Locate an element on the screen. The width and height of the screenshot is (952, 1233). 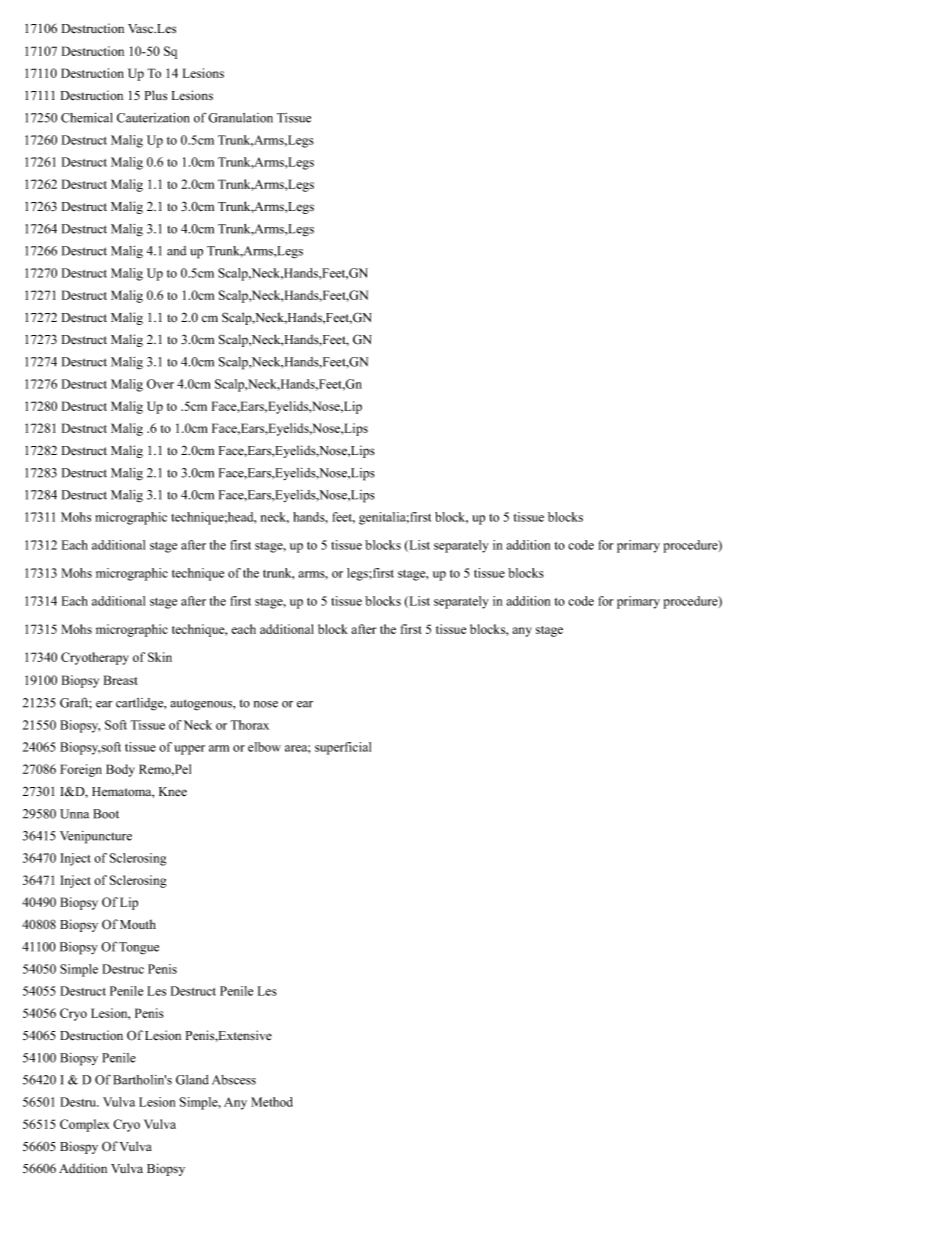
Granulation is located at coordinates (240, 118).
